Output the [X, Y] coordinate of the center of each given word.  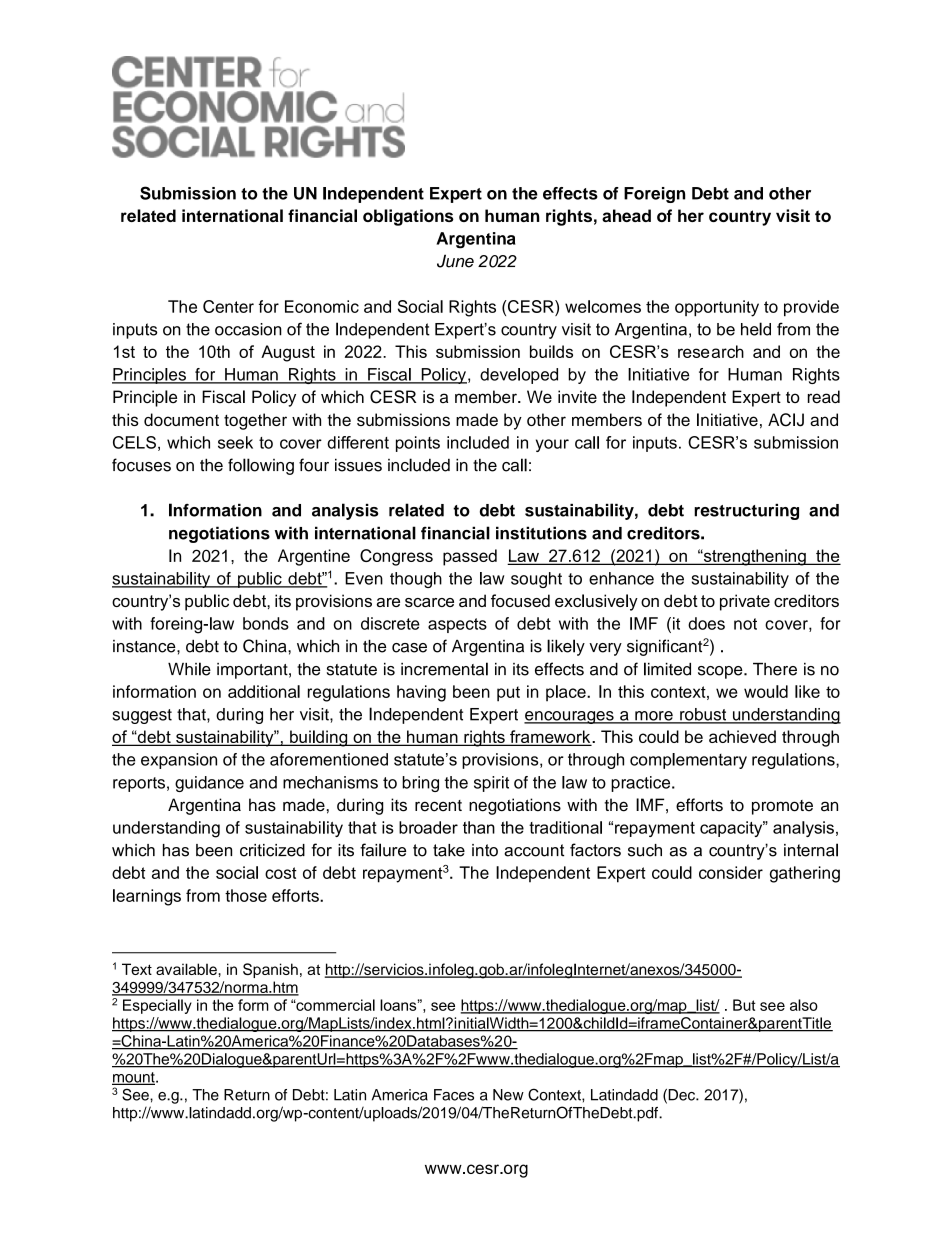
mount [134, 1078]
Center [228, 306]
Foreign [654, 195]
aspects [457, 625]
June [455, 261]
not [745, 624]
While [189, 669]
